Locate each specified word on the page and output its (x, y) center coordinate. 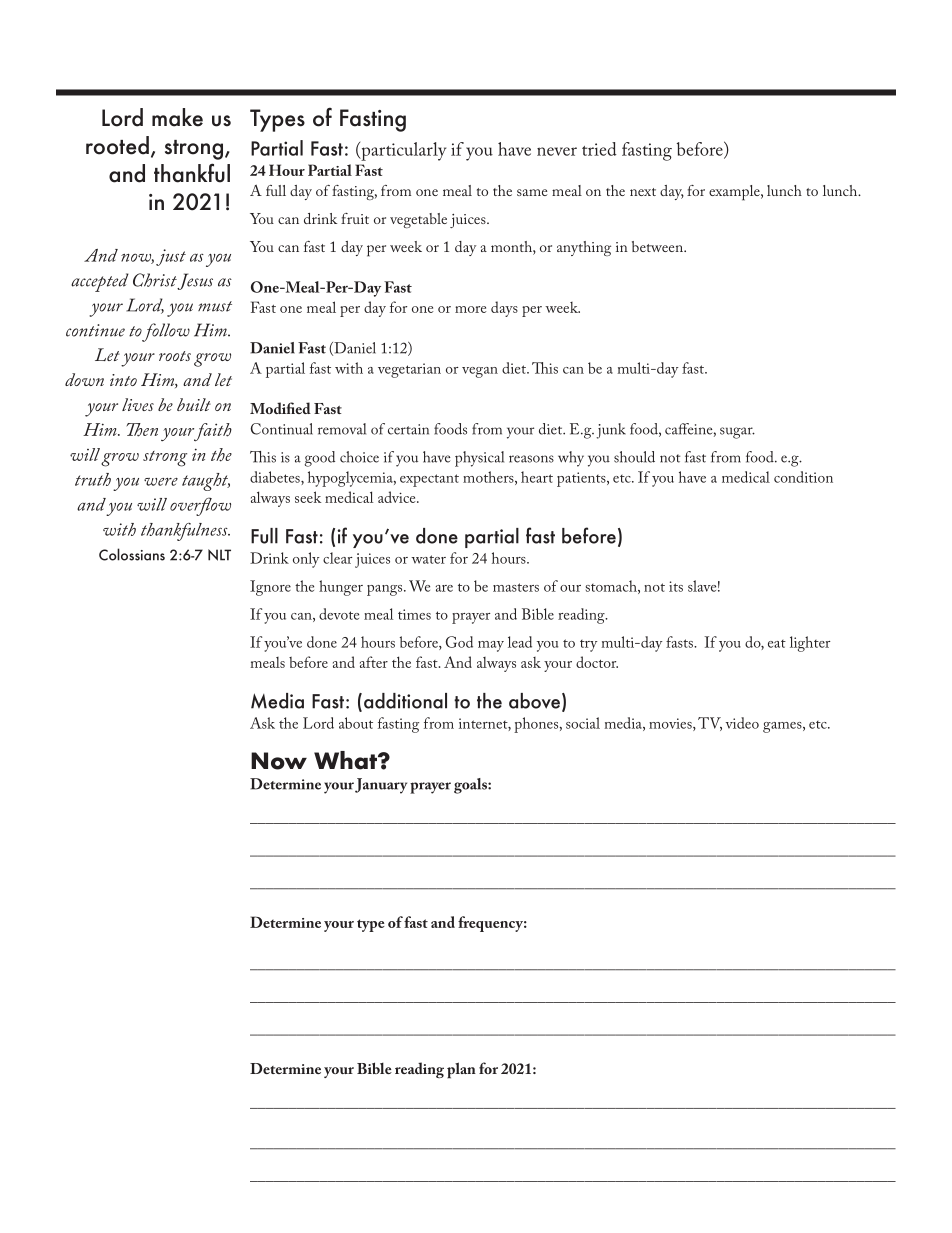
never (557, 151)
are (444, 588)
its (676, 586)
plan (461, 1070)
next (643, 192)
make (177, 117)
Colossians (132, 554)
